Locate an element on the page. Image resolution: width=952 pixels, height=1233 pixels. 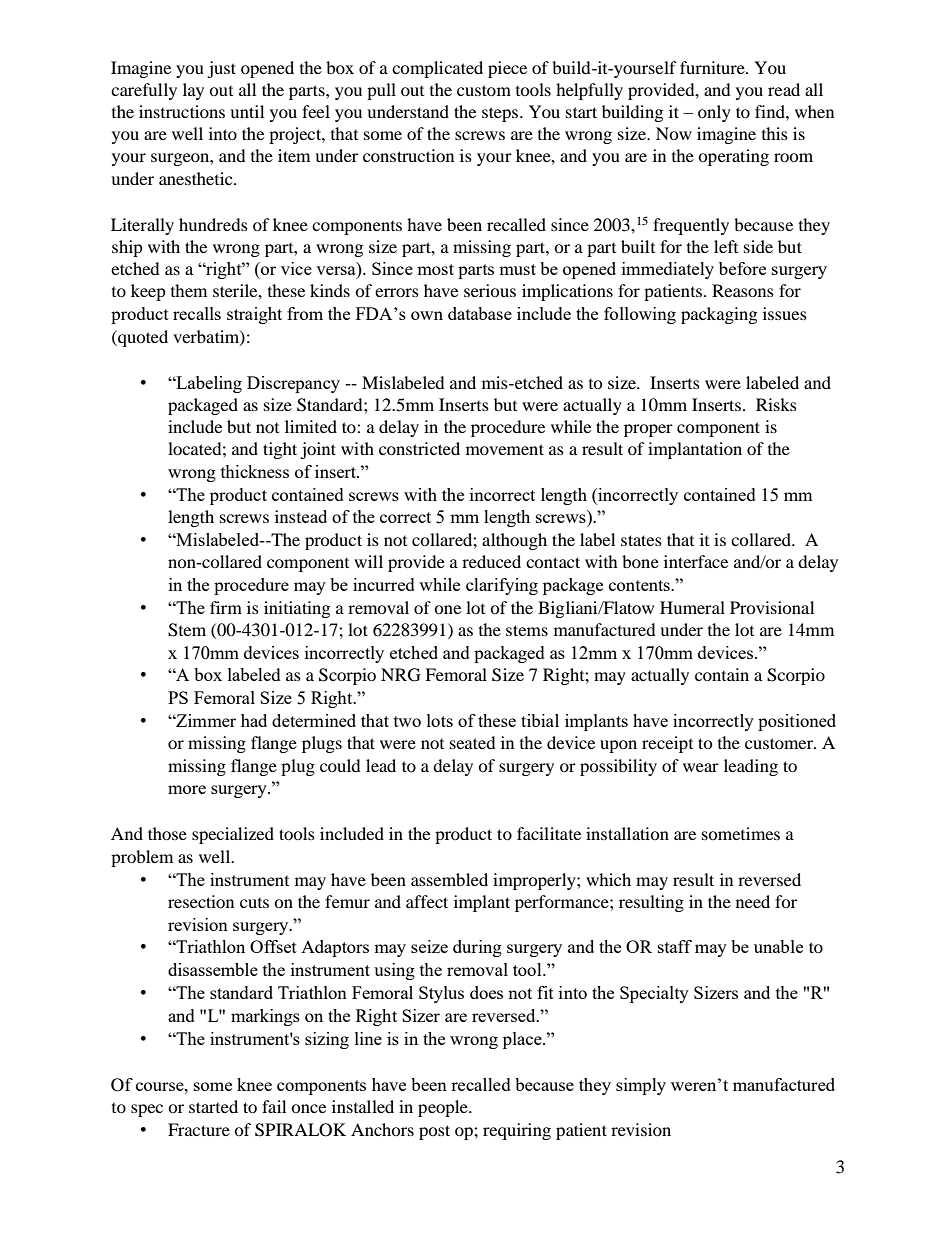
packaging is located at coordinates (719, 315).
